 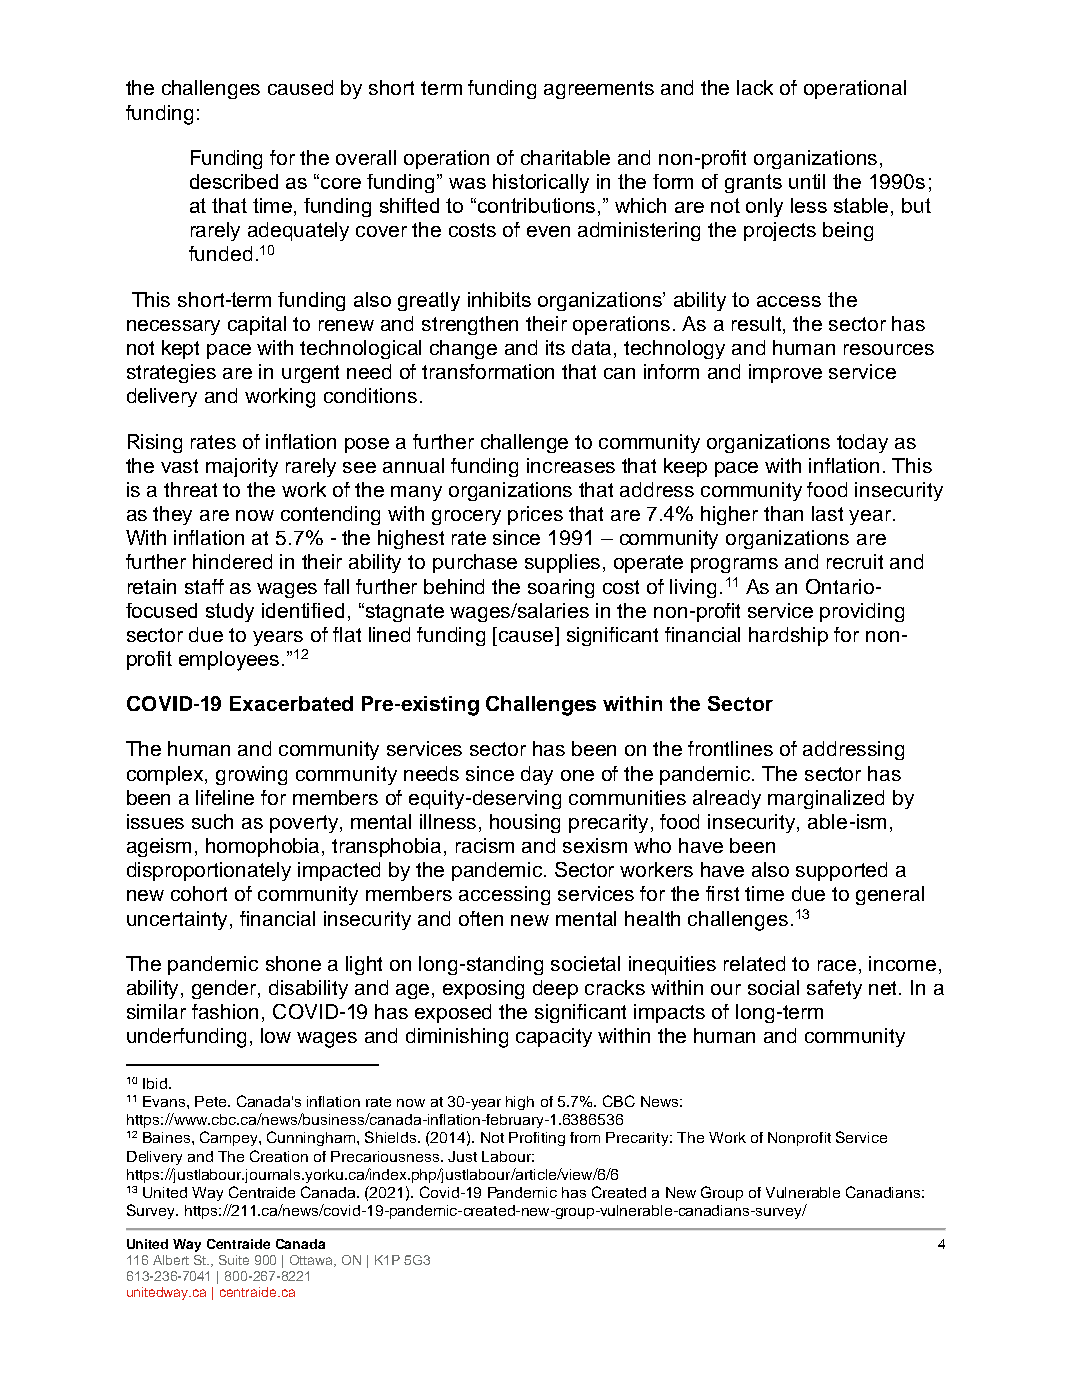 I want to click on soaring, so click(x=561, y=588).
